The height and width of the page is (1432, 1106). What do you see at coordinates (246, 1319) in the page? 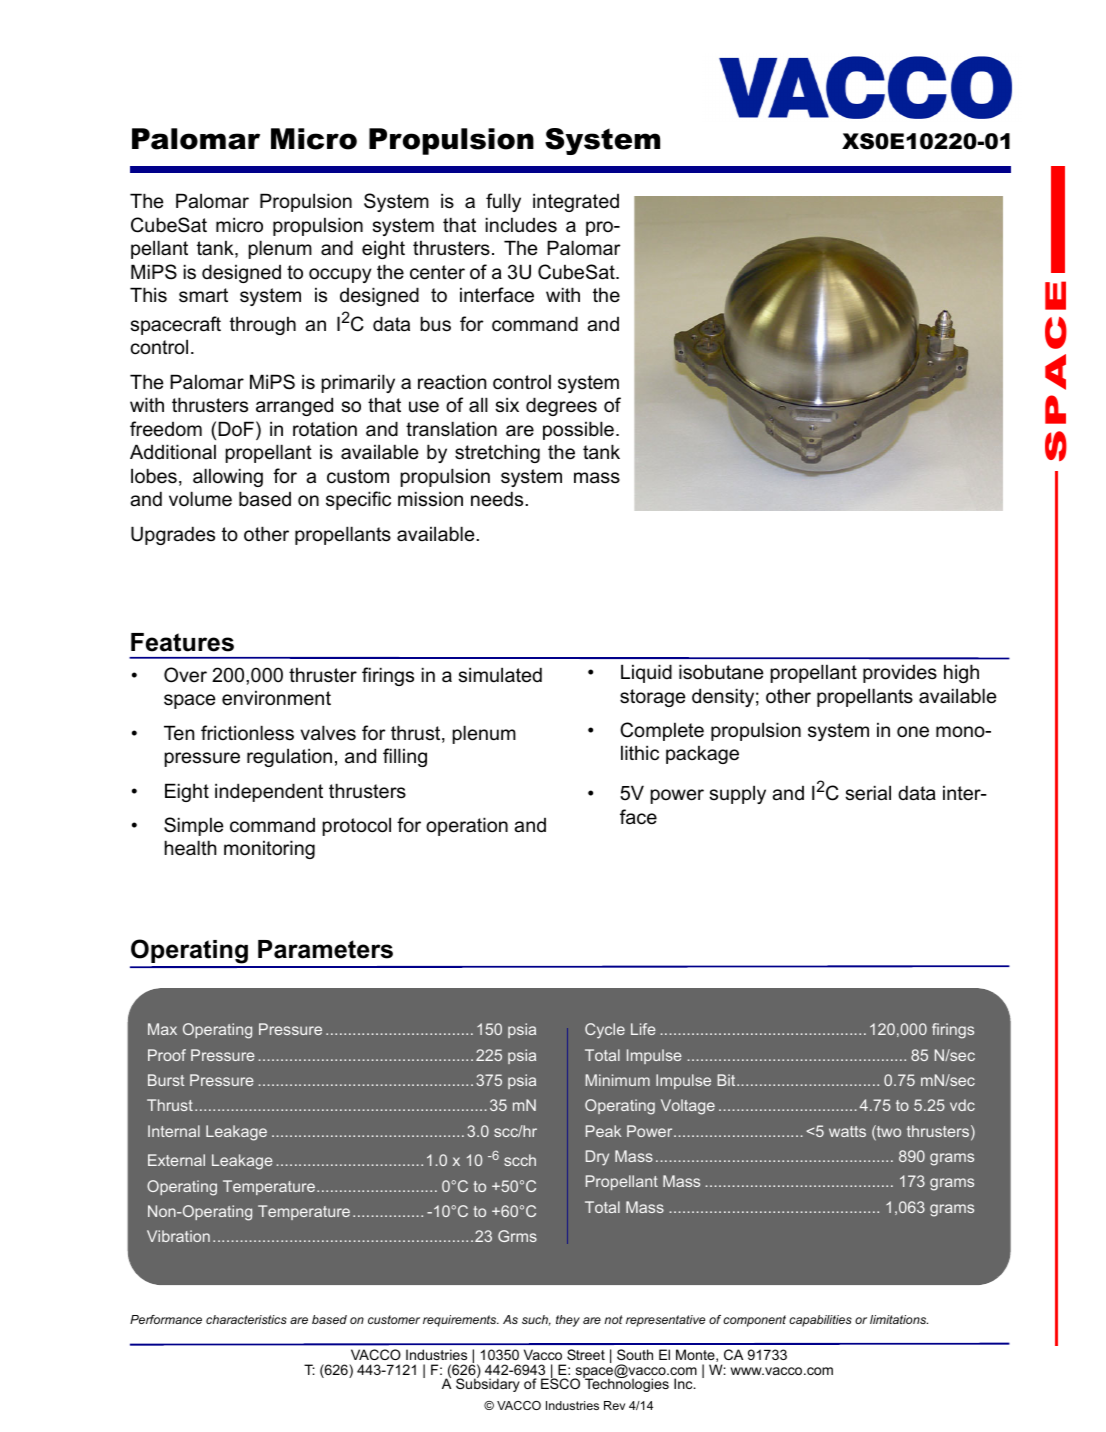
I see `characteristics` at bounding box center [246, 1319].
